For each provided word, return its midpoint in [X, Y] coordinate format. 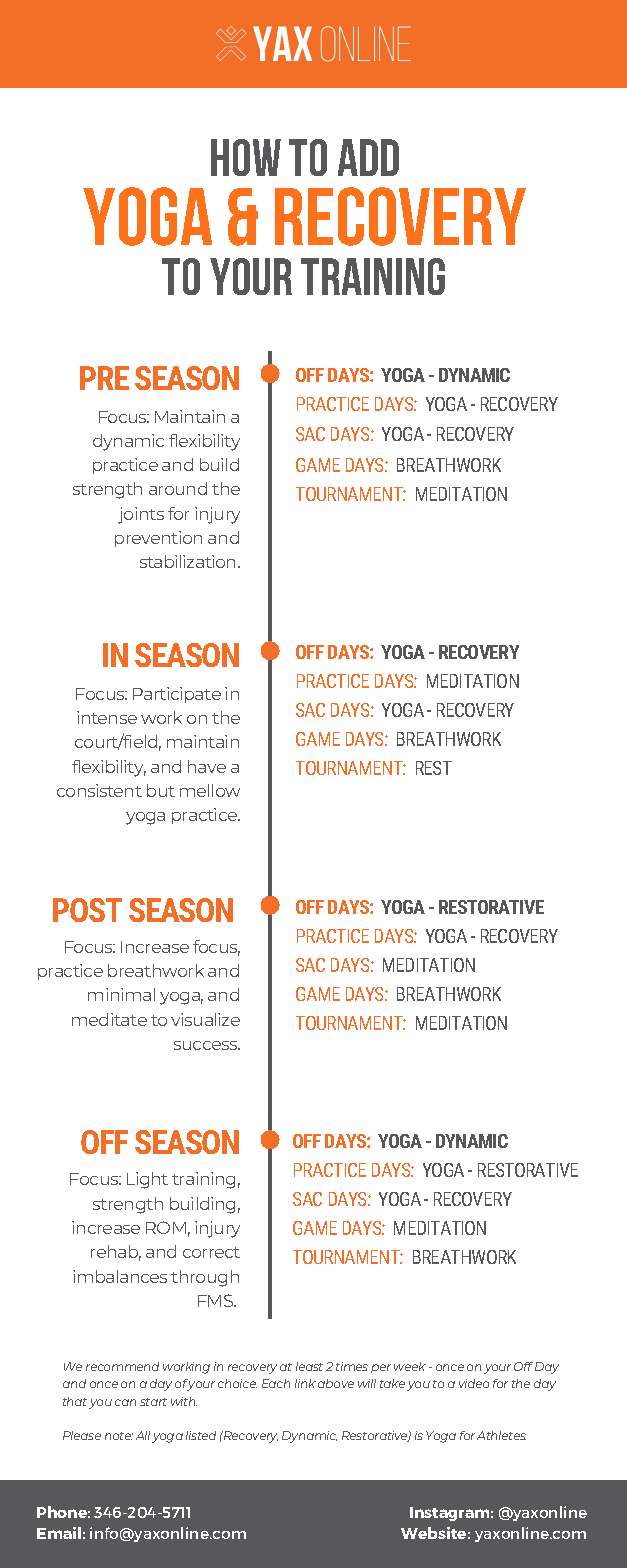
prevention [158, 539]
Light [147, 1180]
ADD [368, 157]
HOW [246, 157]
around [178, 488]
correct [211, 1252]
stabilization [189, 561]
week [410, 1366]
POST [87, 910]
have [207, 766]
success [207, 1045]
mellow [210, 790]
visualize [205, 1019]
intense [107, 717]
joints [141, 515]
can [125, 1402]
